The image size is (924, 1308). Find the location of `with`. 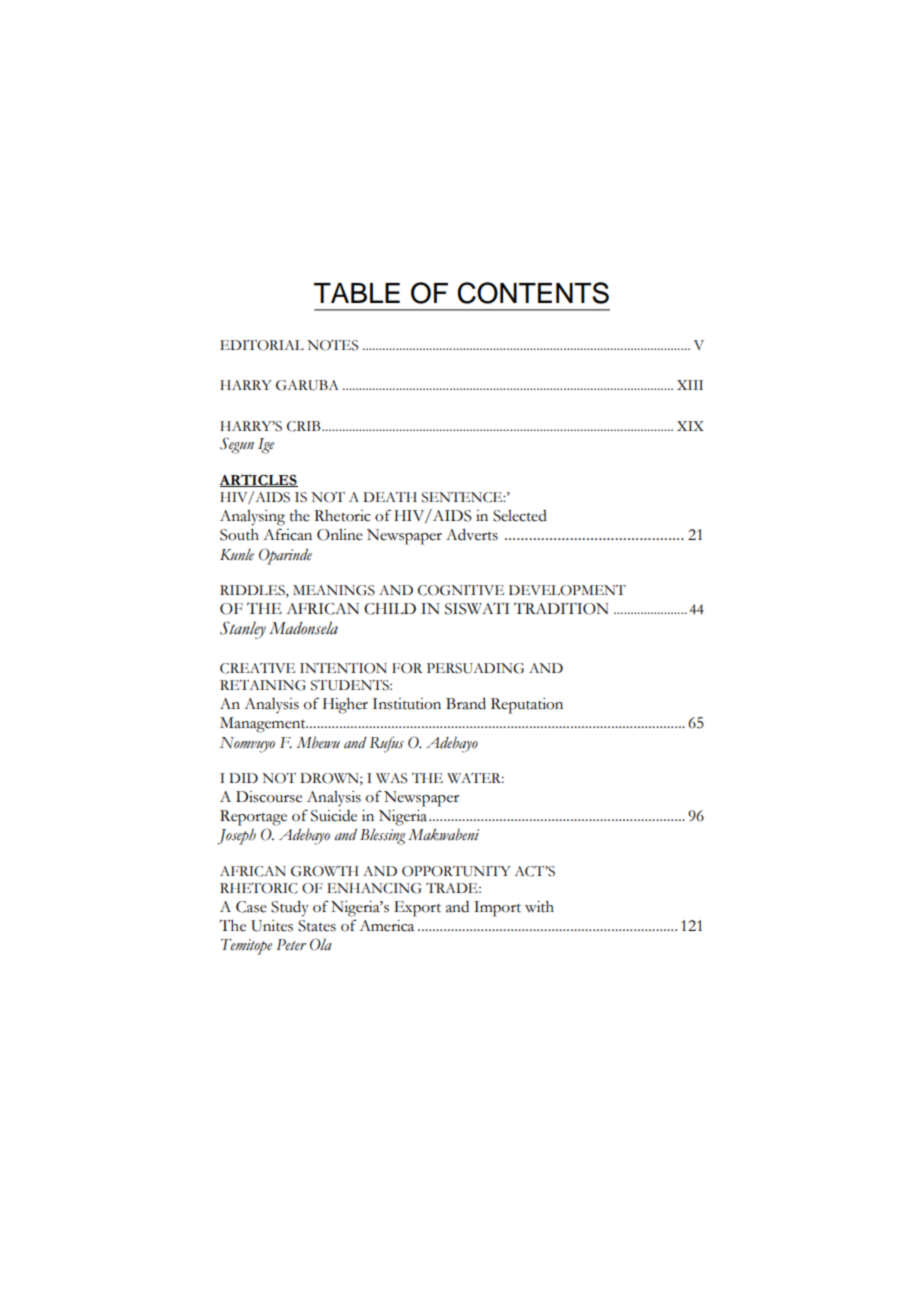

with is located at coordinates (539, 907).
